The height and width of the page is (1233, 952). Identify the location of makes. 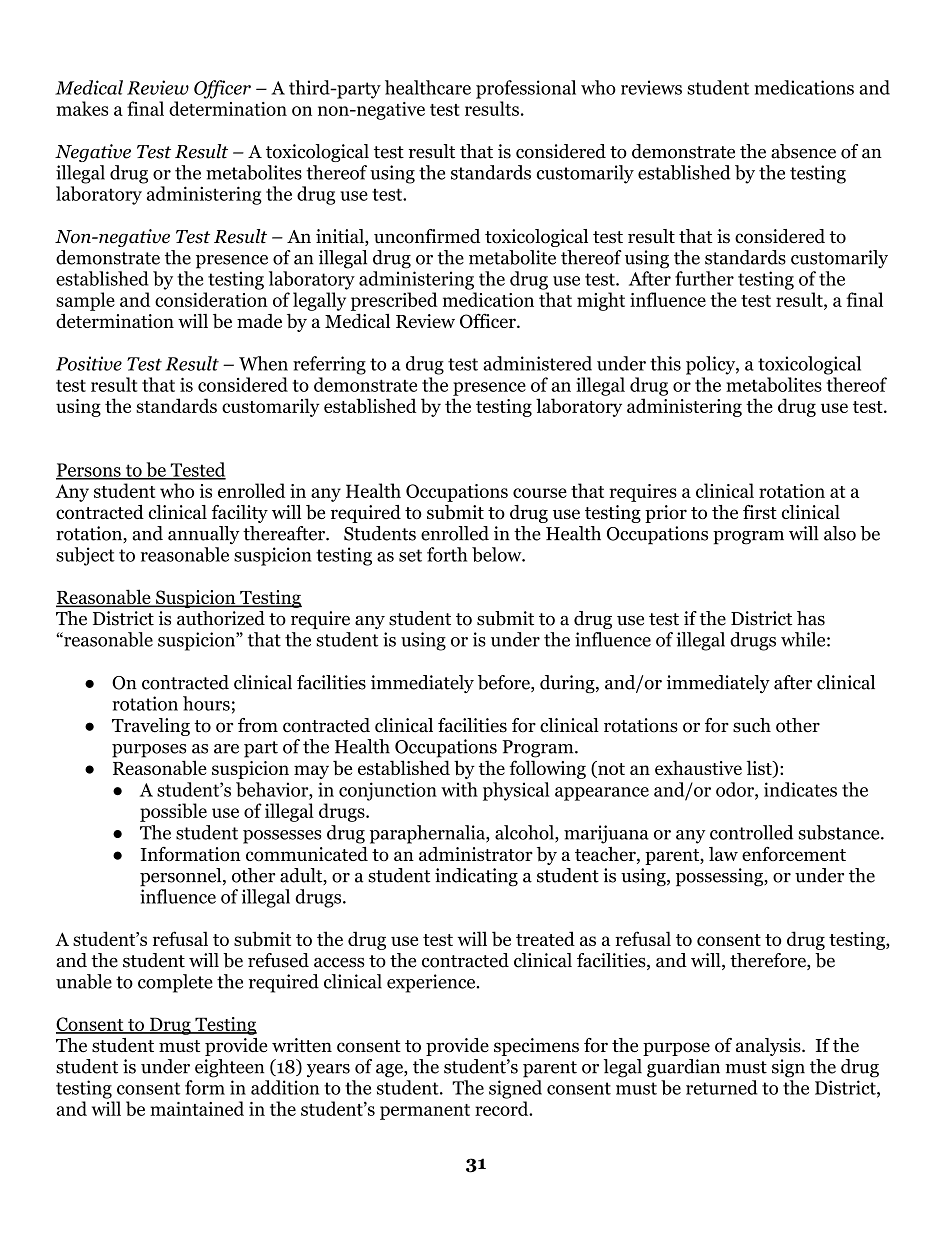
(82, 108).
